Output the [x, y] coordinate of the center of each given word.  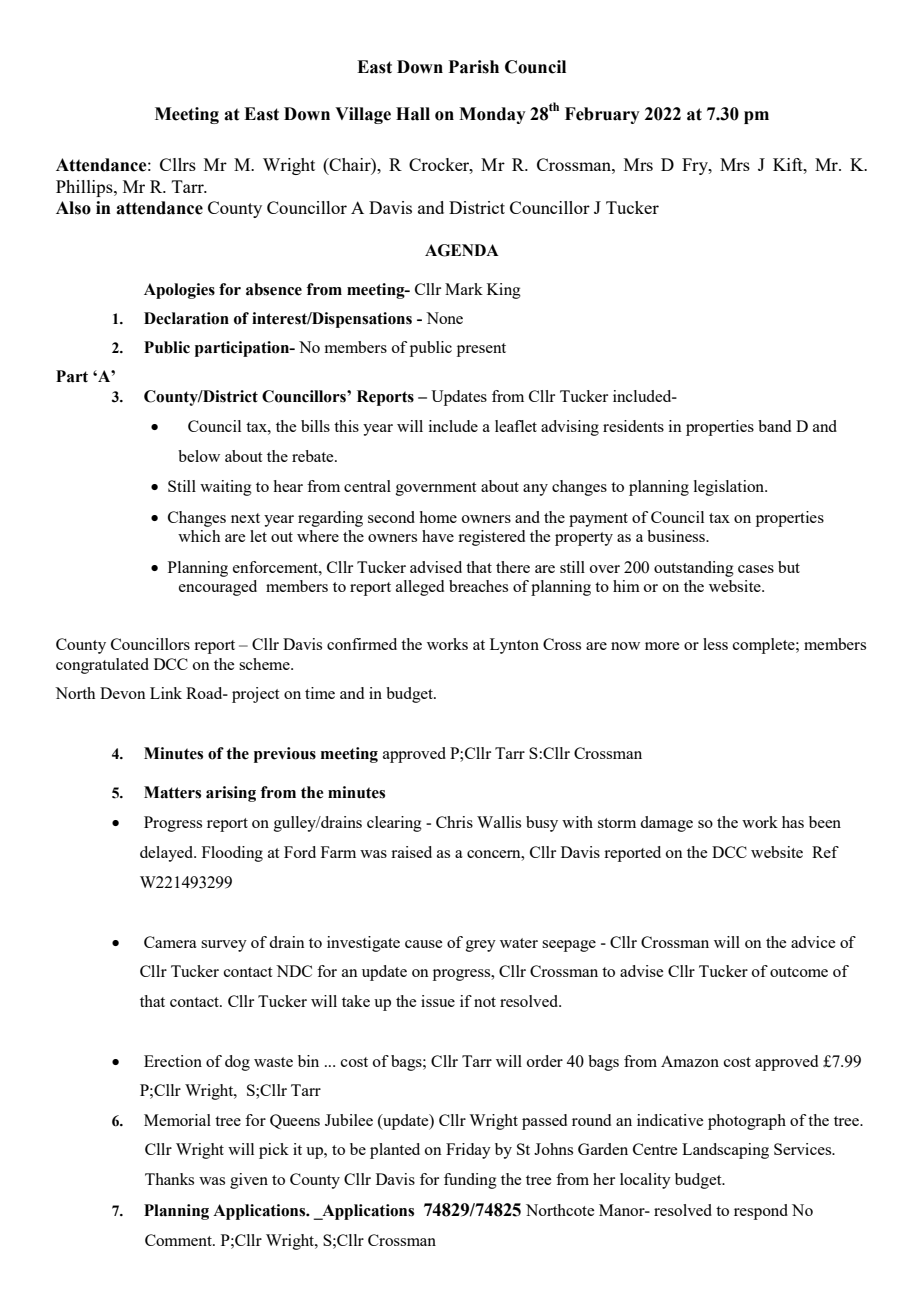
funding [470, 1181]
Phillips [85, 188]
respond [761, 1212]
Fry [696, 166]
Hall [413, 114]
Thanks [169, 1179]
